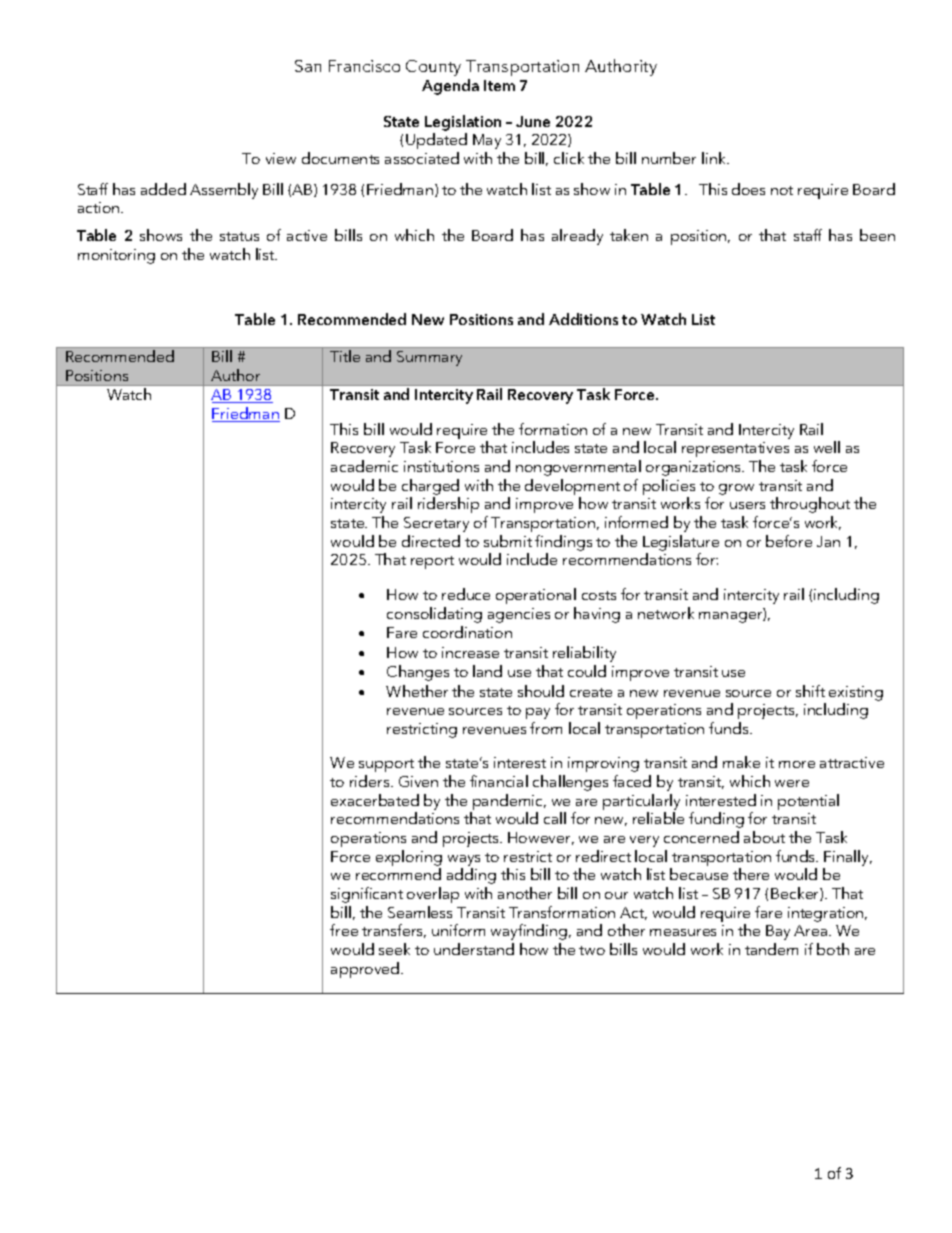  I want to click on academic, so click(364, 466).
